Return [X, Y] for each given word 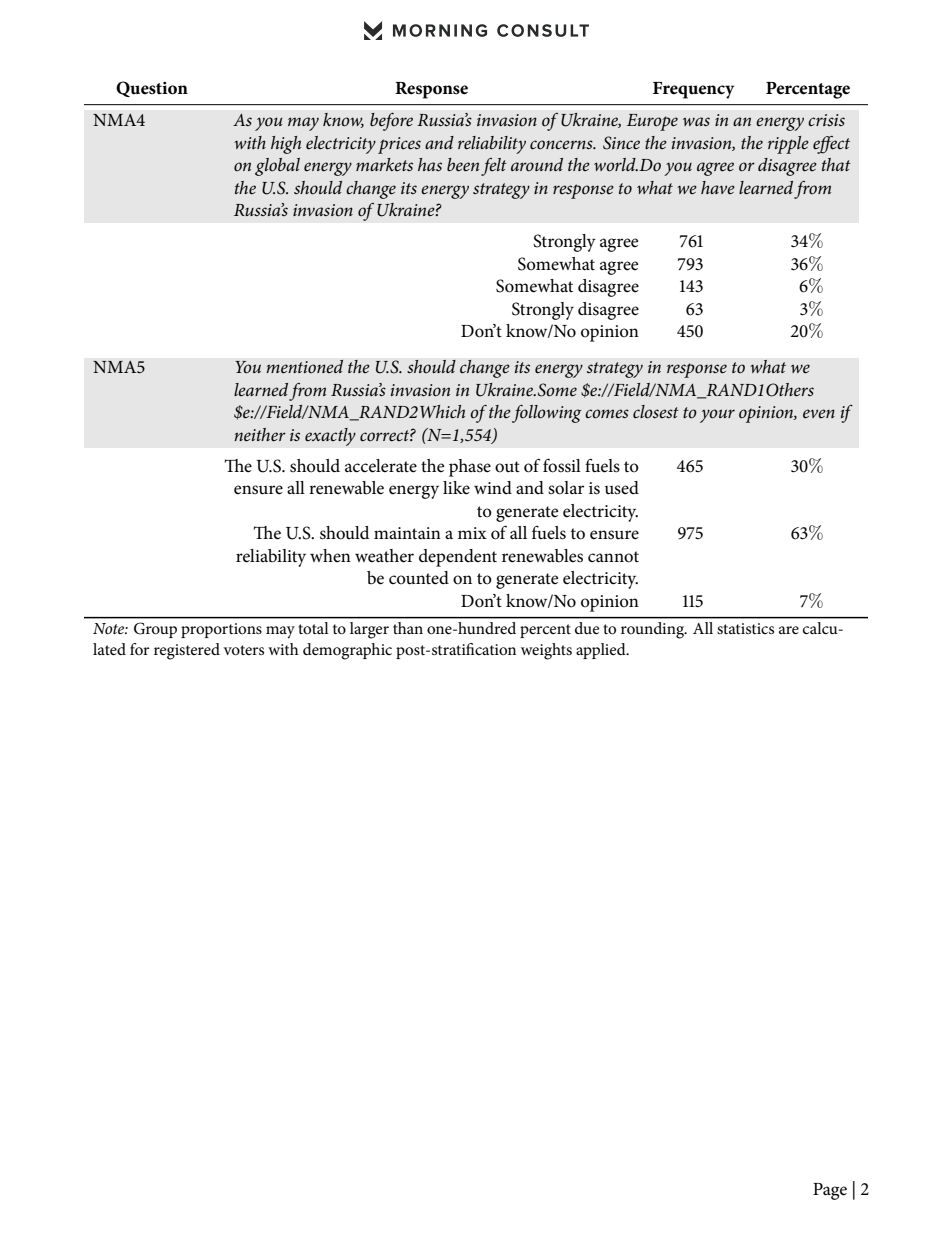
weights [546, 651]
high [286, 145]
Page [830, 1191]
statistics [745, 628]
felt [494, 167]
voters [244, 650]
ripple [788, 145]
